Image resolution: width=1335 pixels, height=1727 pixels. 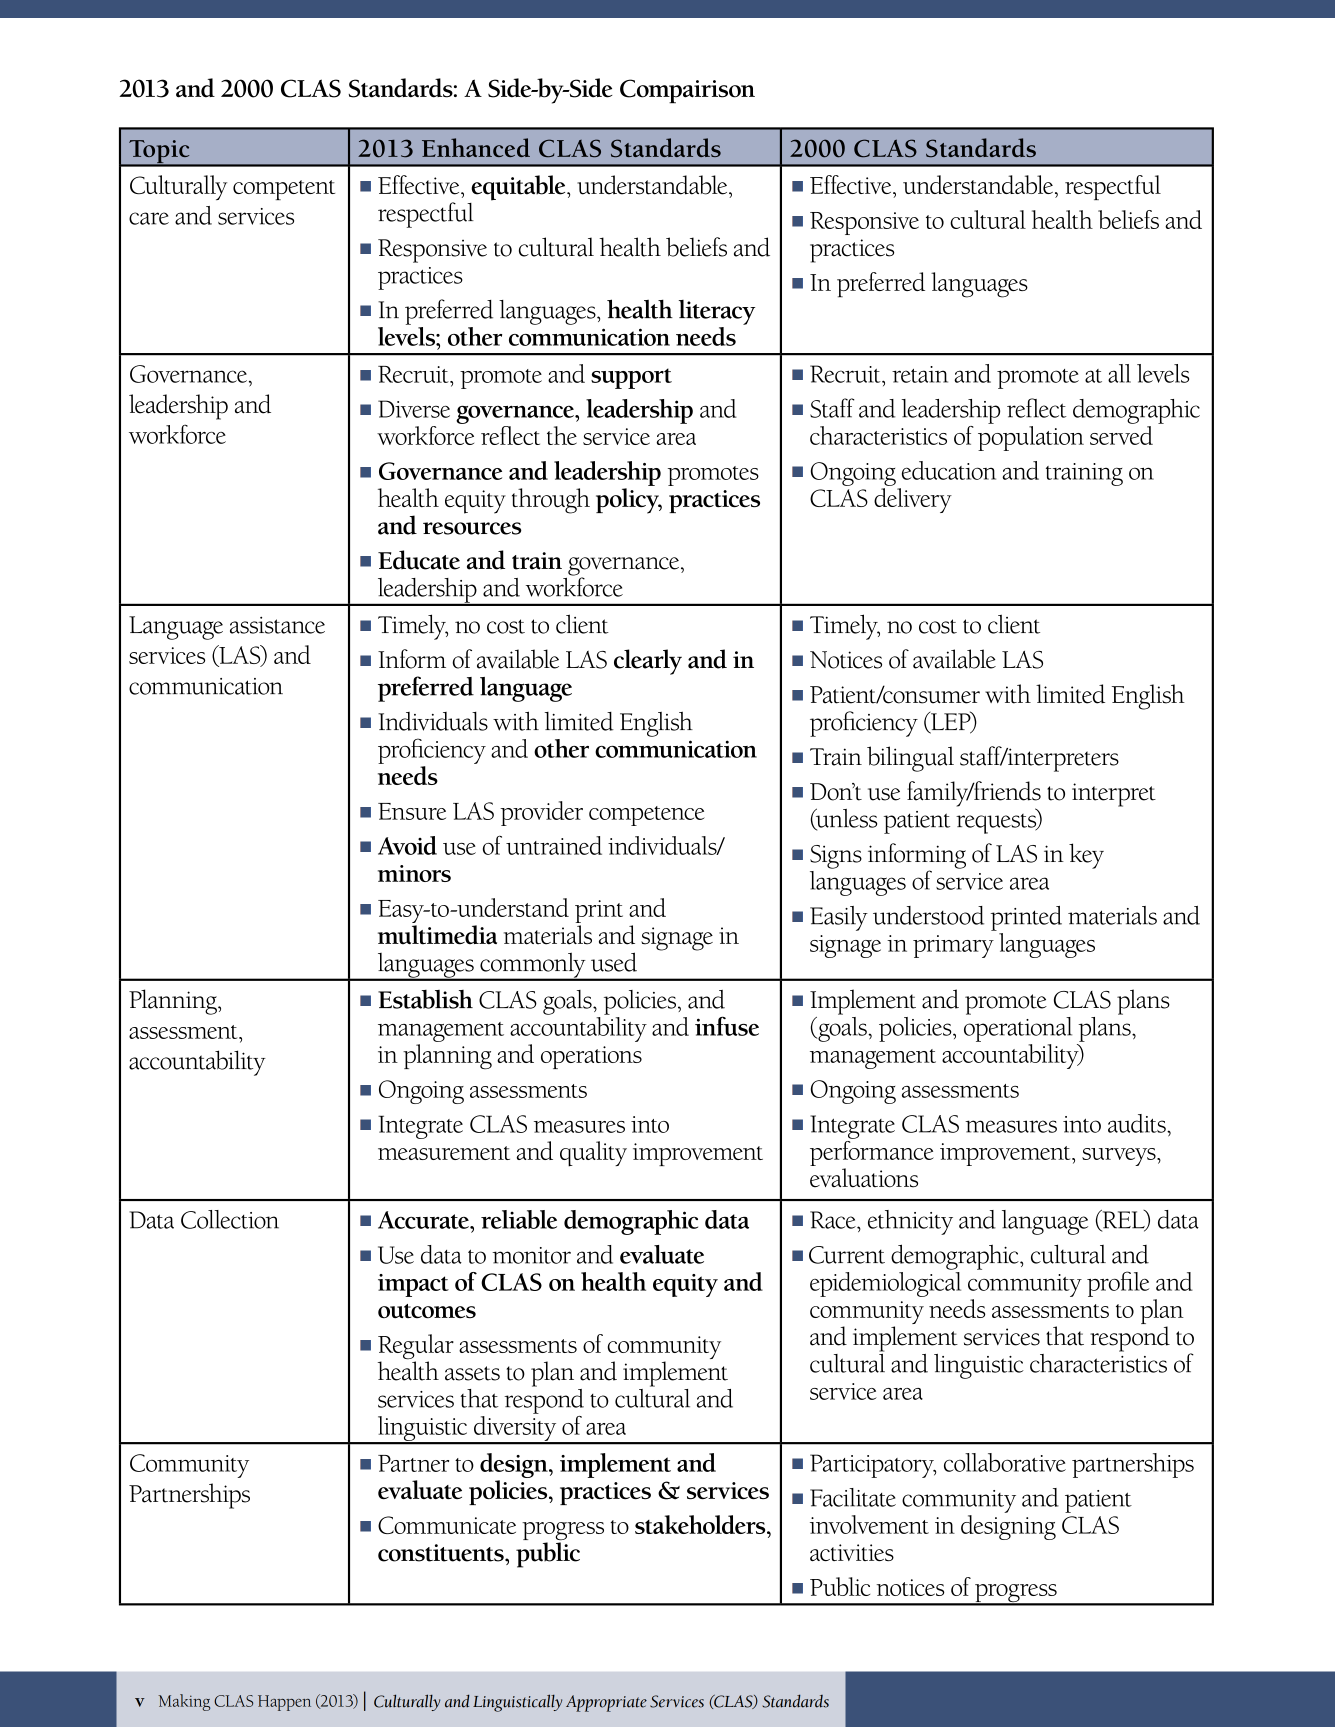 What do you see at coordinates (920, 374) in the screenshot?
I see `retain` at bounding box center [920, 374].
